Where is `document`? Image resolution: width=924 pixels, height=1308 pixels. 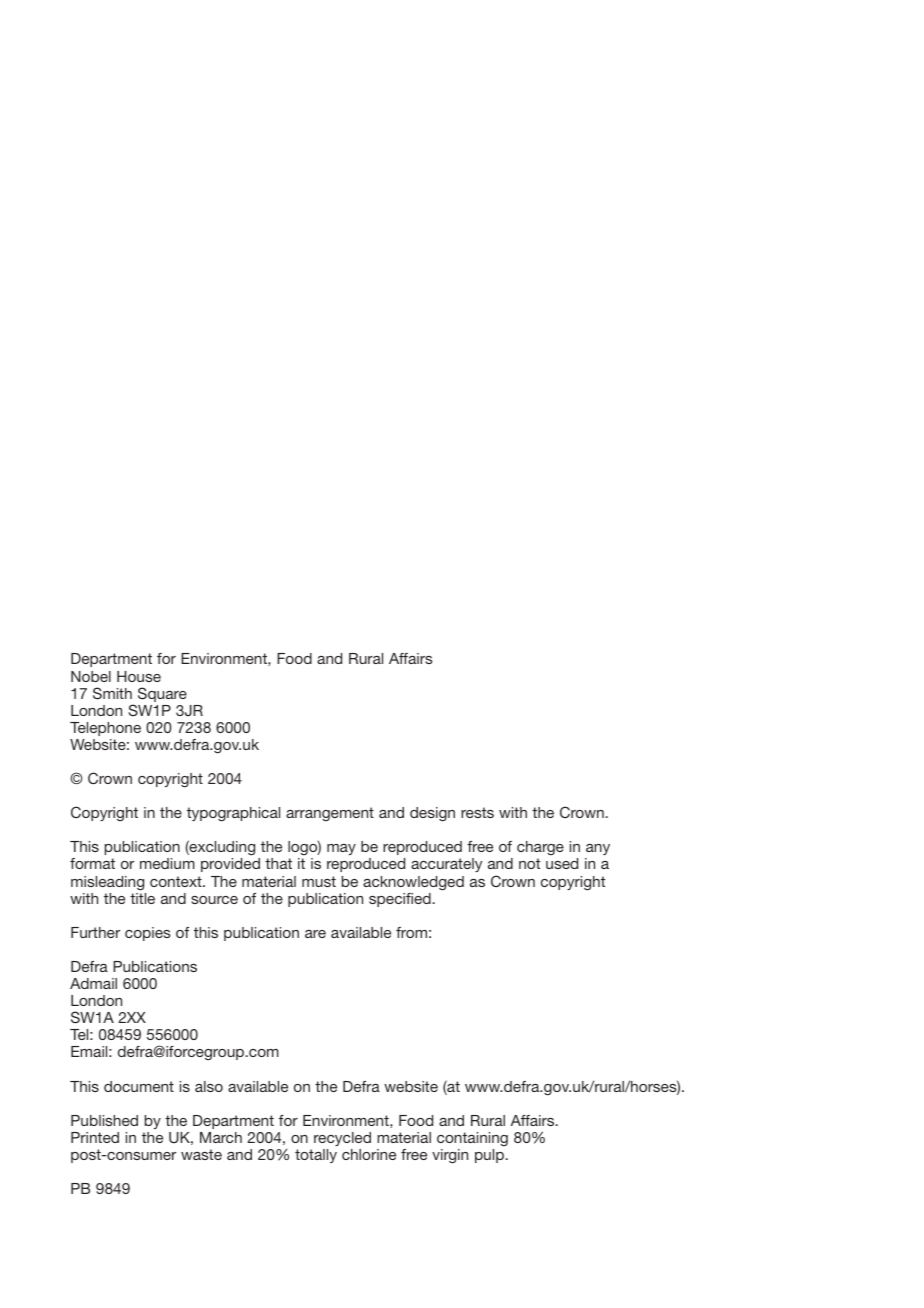 document is located at coordinates (139, 1086).
